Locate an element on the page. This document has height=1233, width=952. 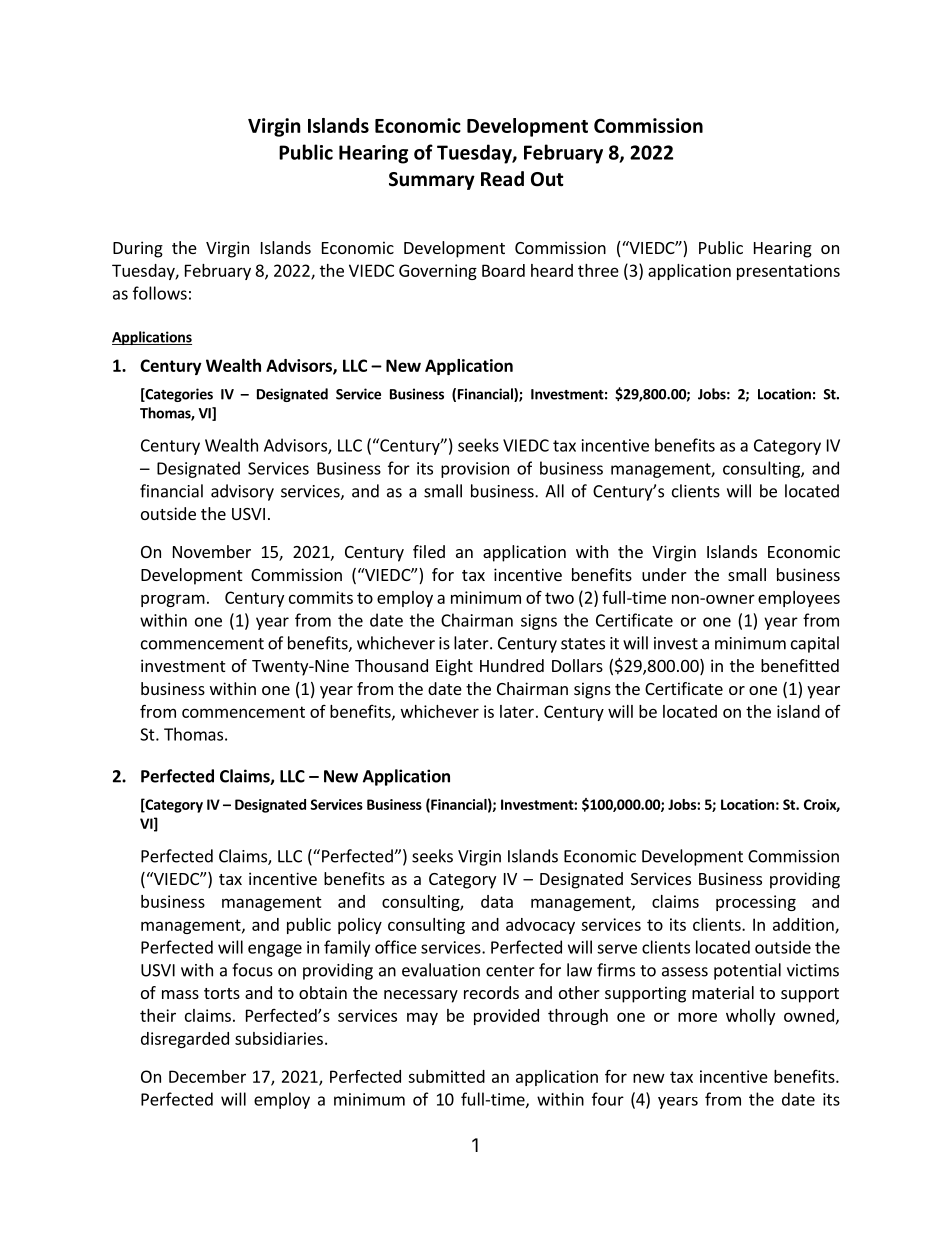
December is located at coordinates (207, 1076).
